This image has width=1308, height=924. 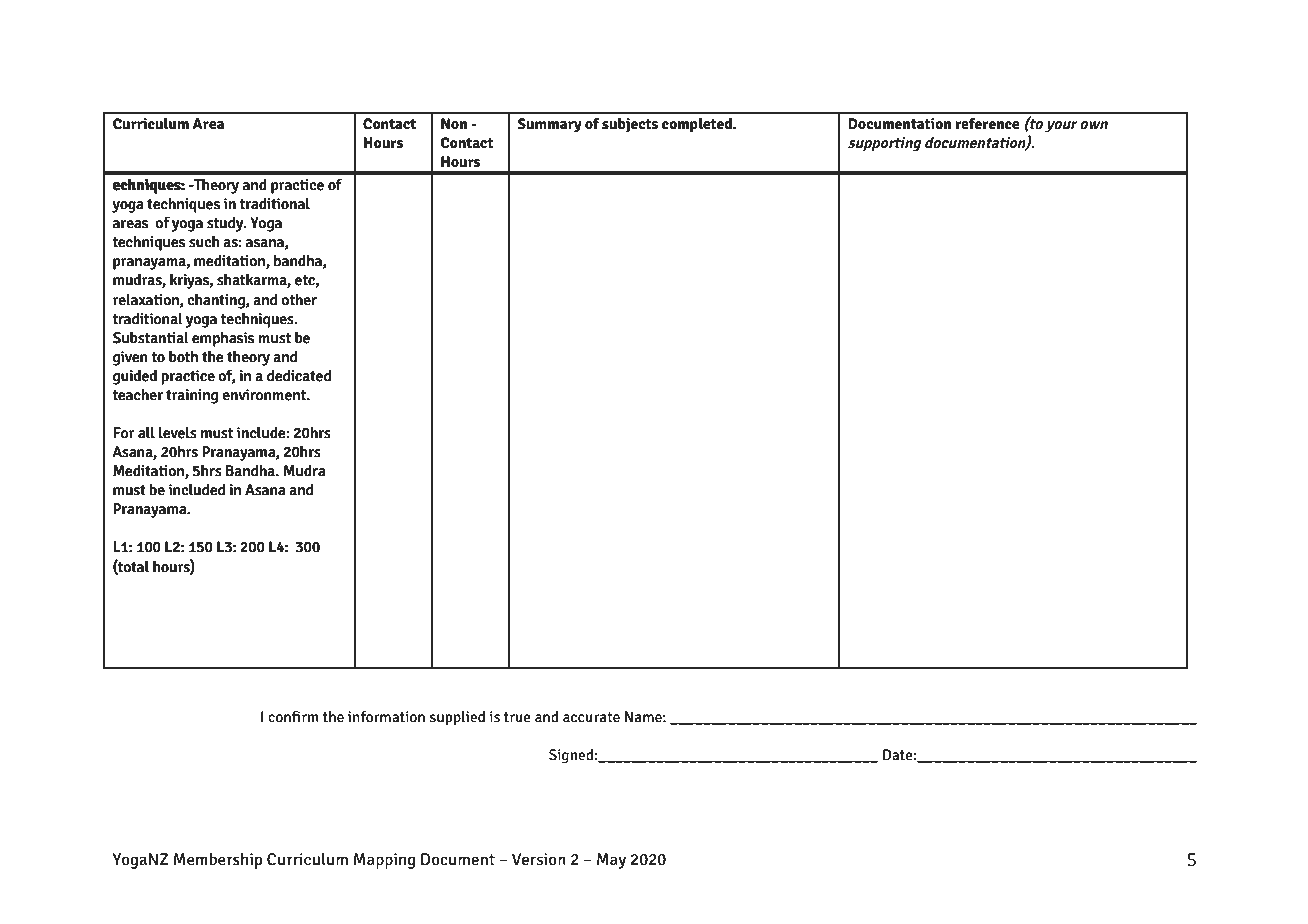 What do you see at coordinates (591, 717) in the image?
I see `accurate` at bounding box center [591, 717].
